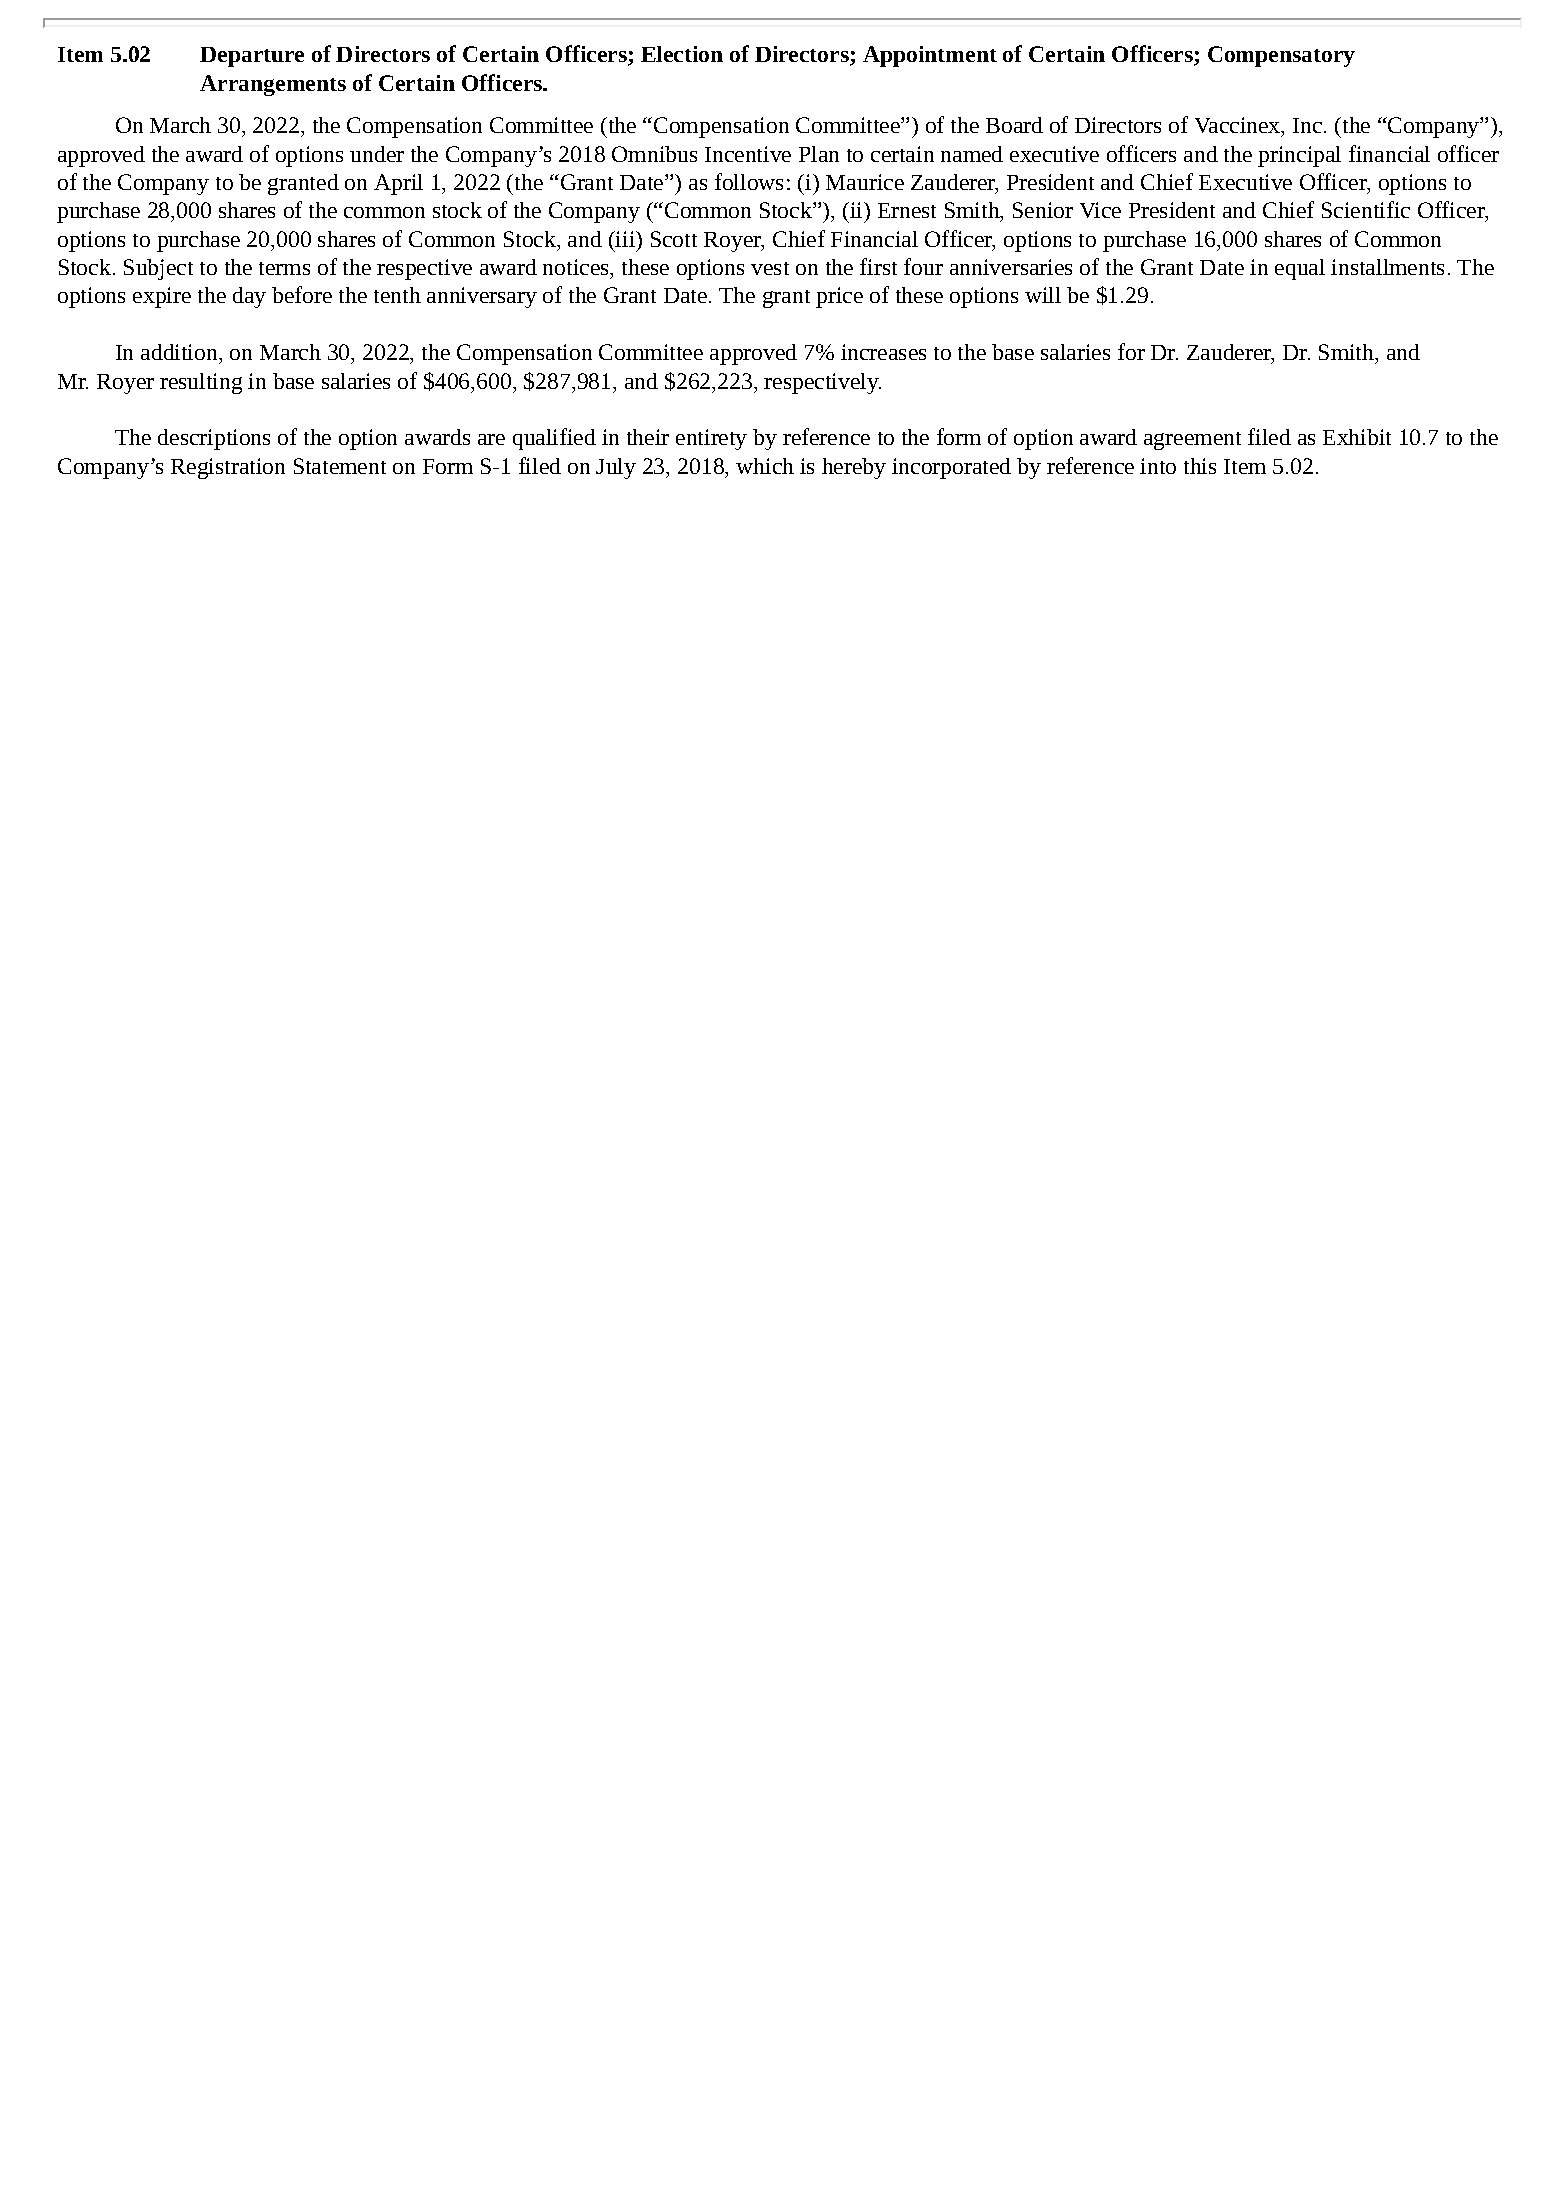 The image size is (1563, 2212). What do you see at coordinates (377, 154) in the screenshot?
I see `under` at bounding box center [377, 154].
